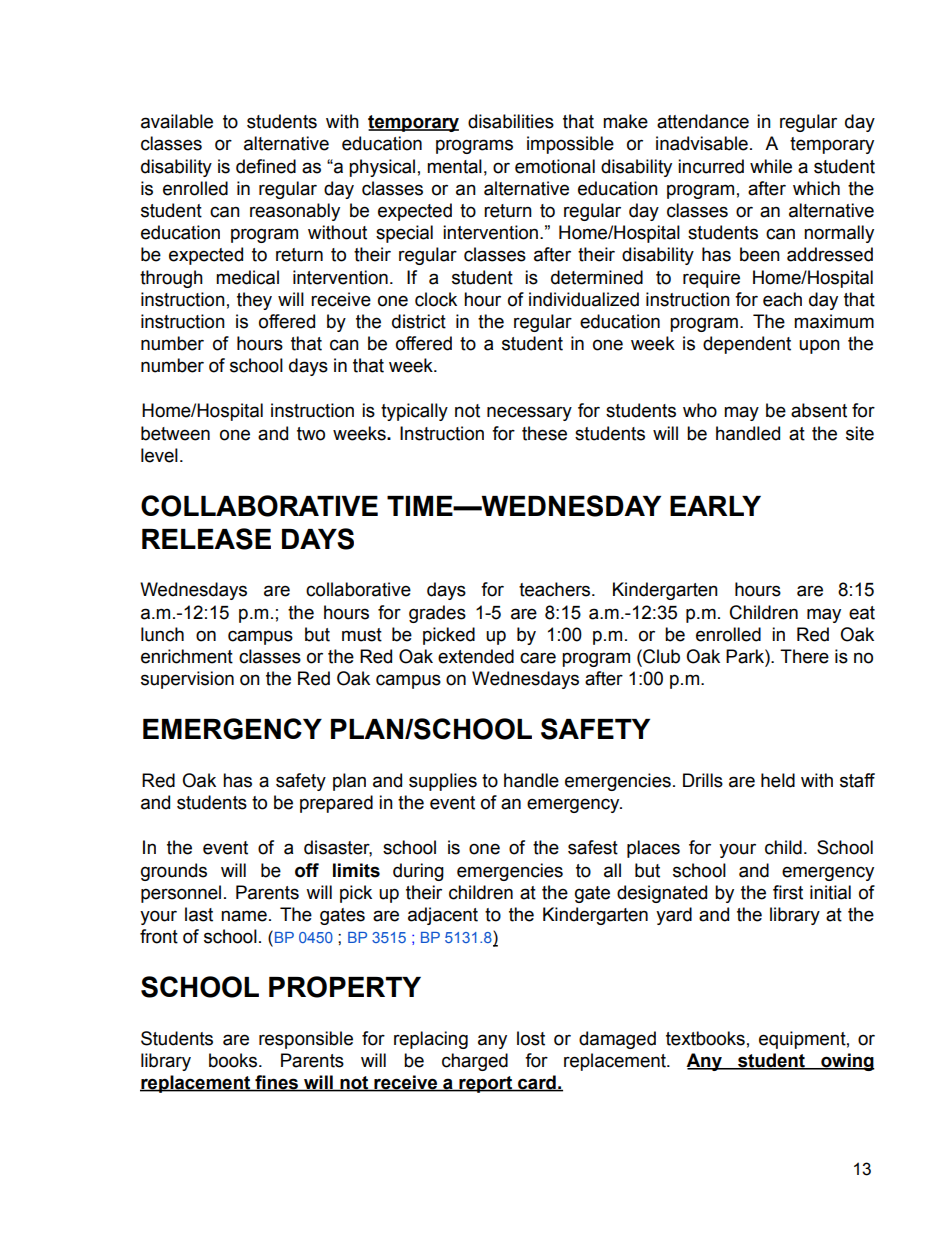  What do you see at coordinates (715, 506) in the screenshot?
I see `EARLY` at bounding box center [715, 506].
